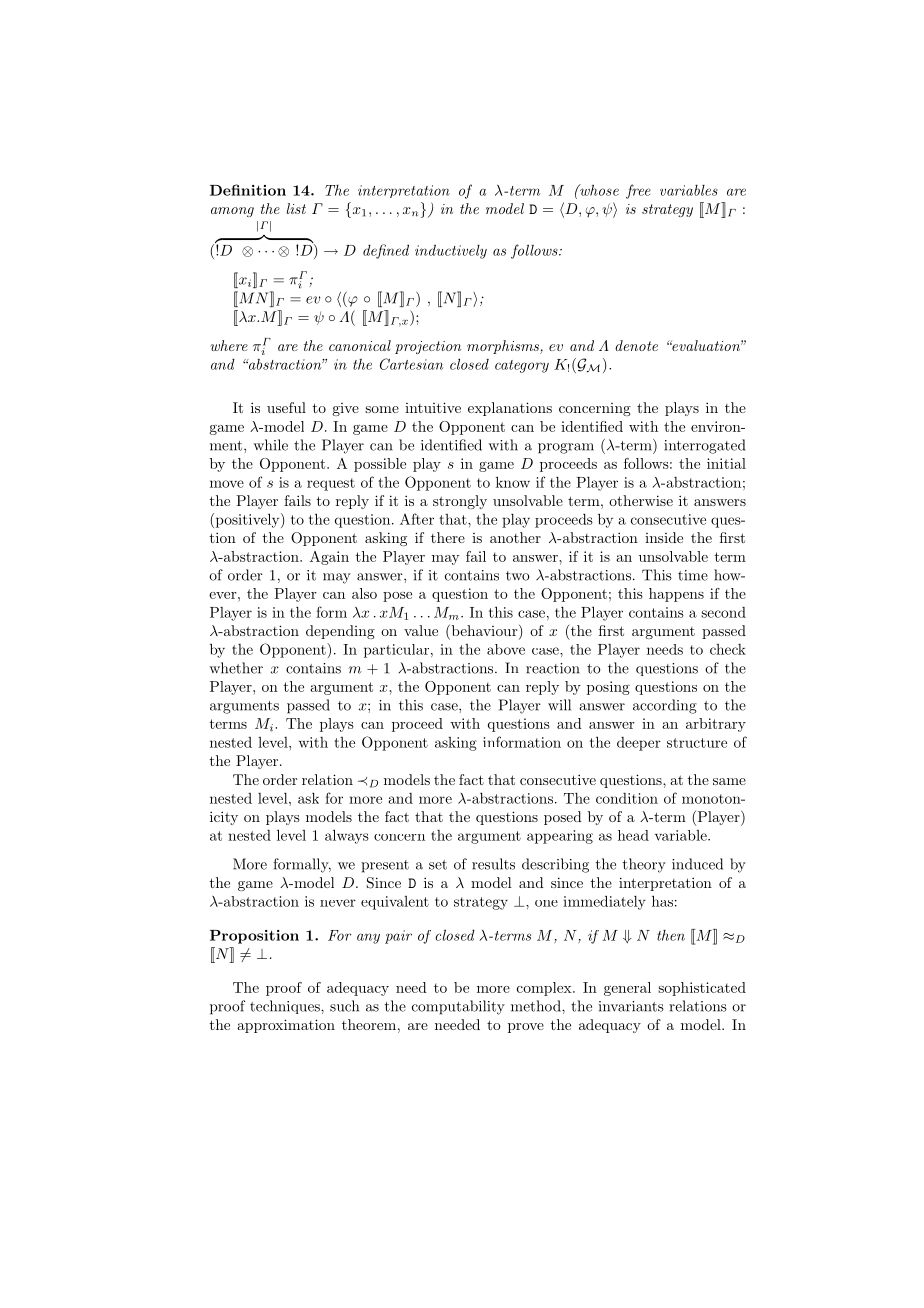 This screenshot has width=924, height=1308. I want to click on strongly, so click(460, 502).
